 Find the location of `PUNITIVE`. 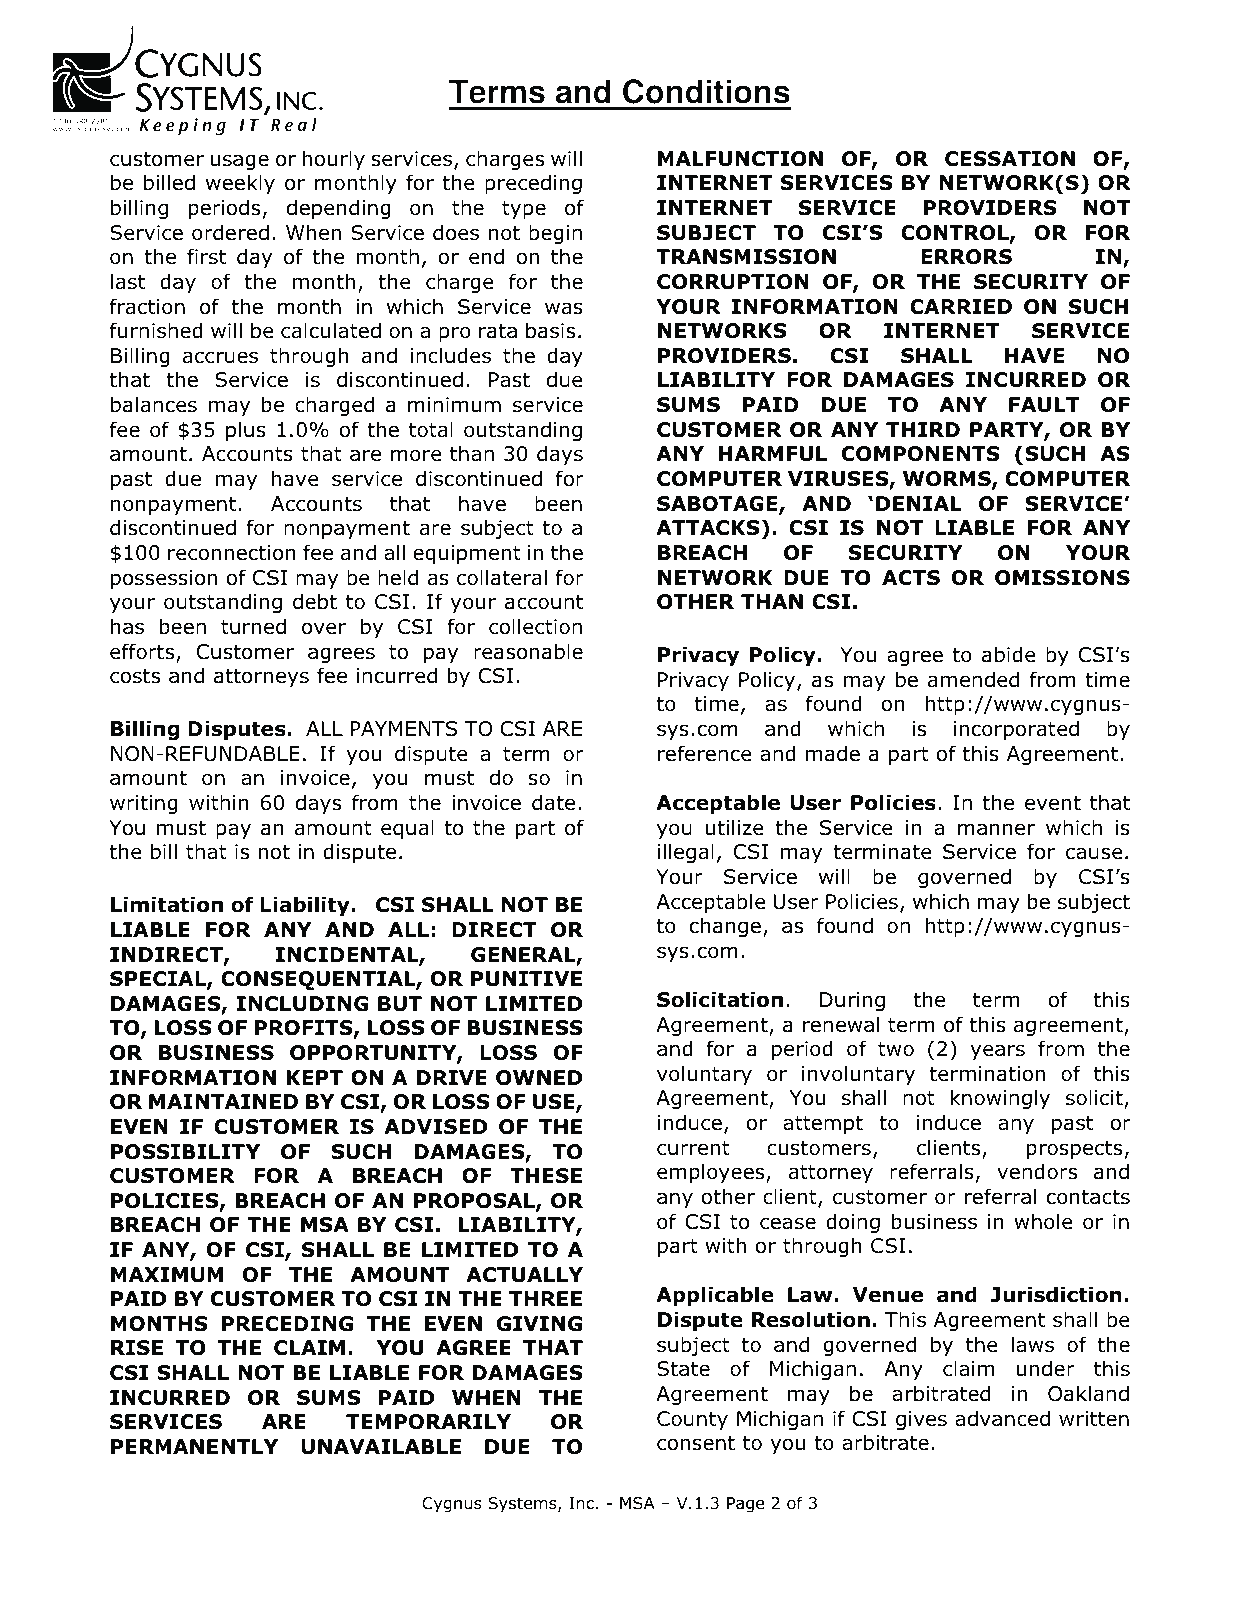

PUNITIVE is located at coordinates (526, 979).
